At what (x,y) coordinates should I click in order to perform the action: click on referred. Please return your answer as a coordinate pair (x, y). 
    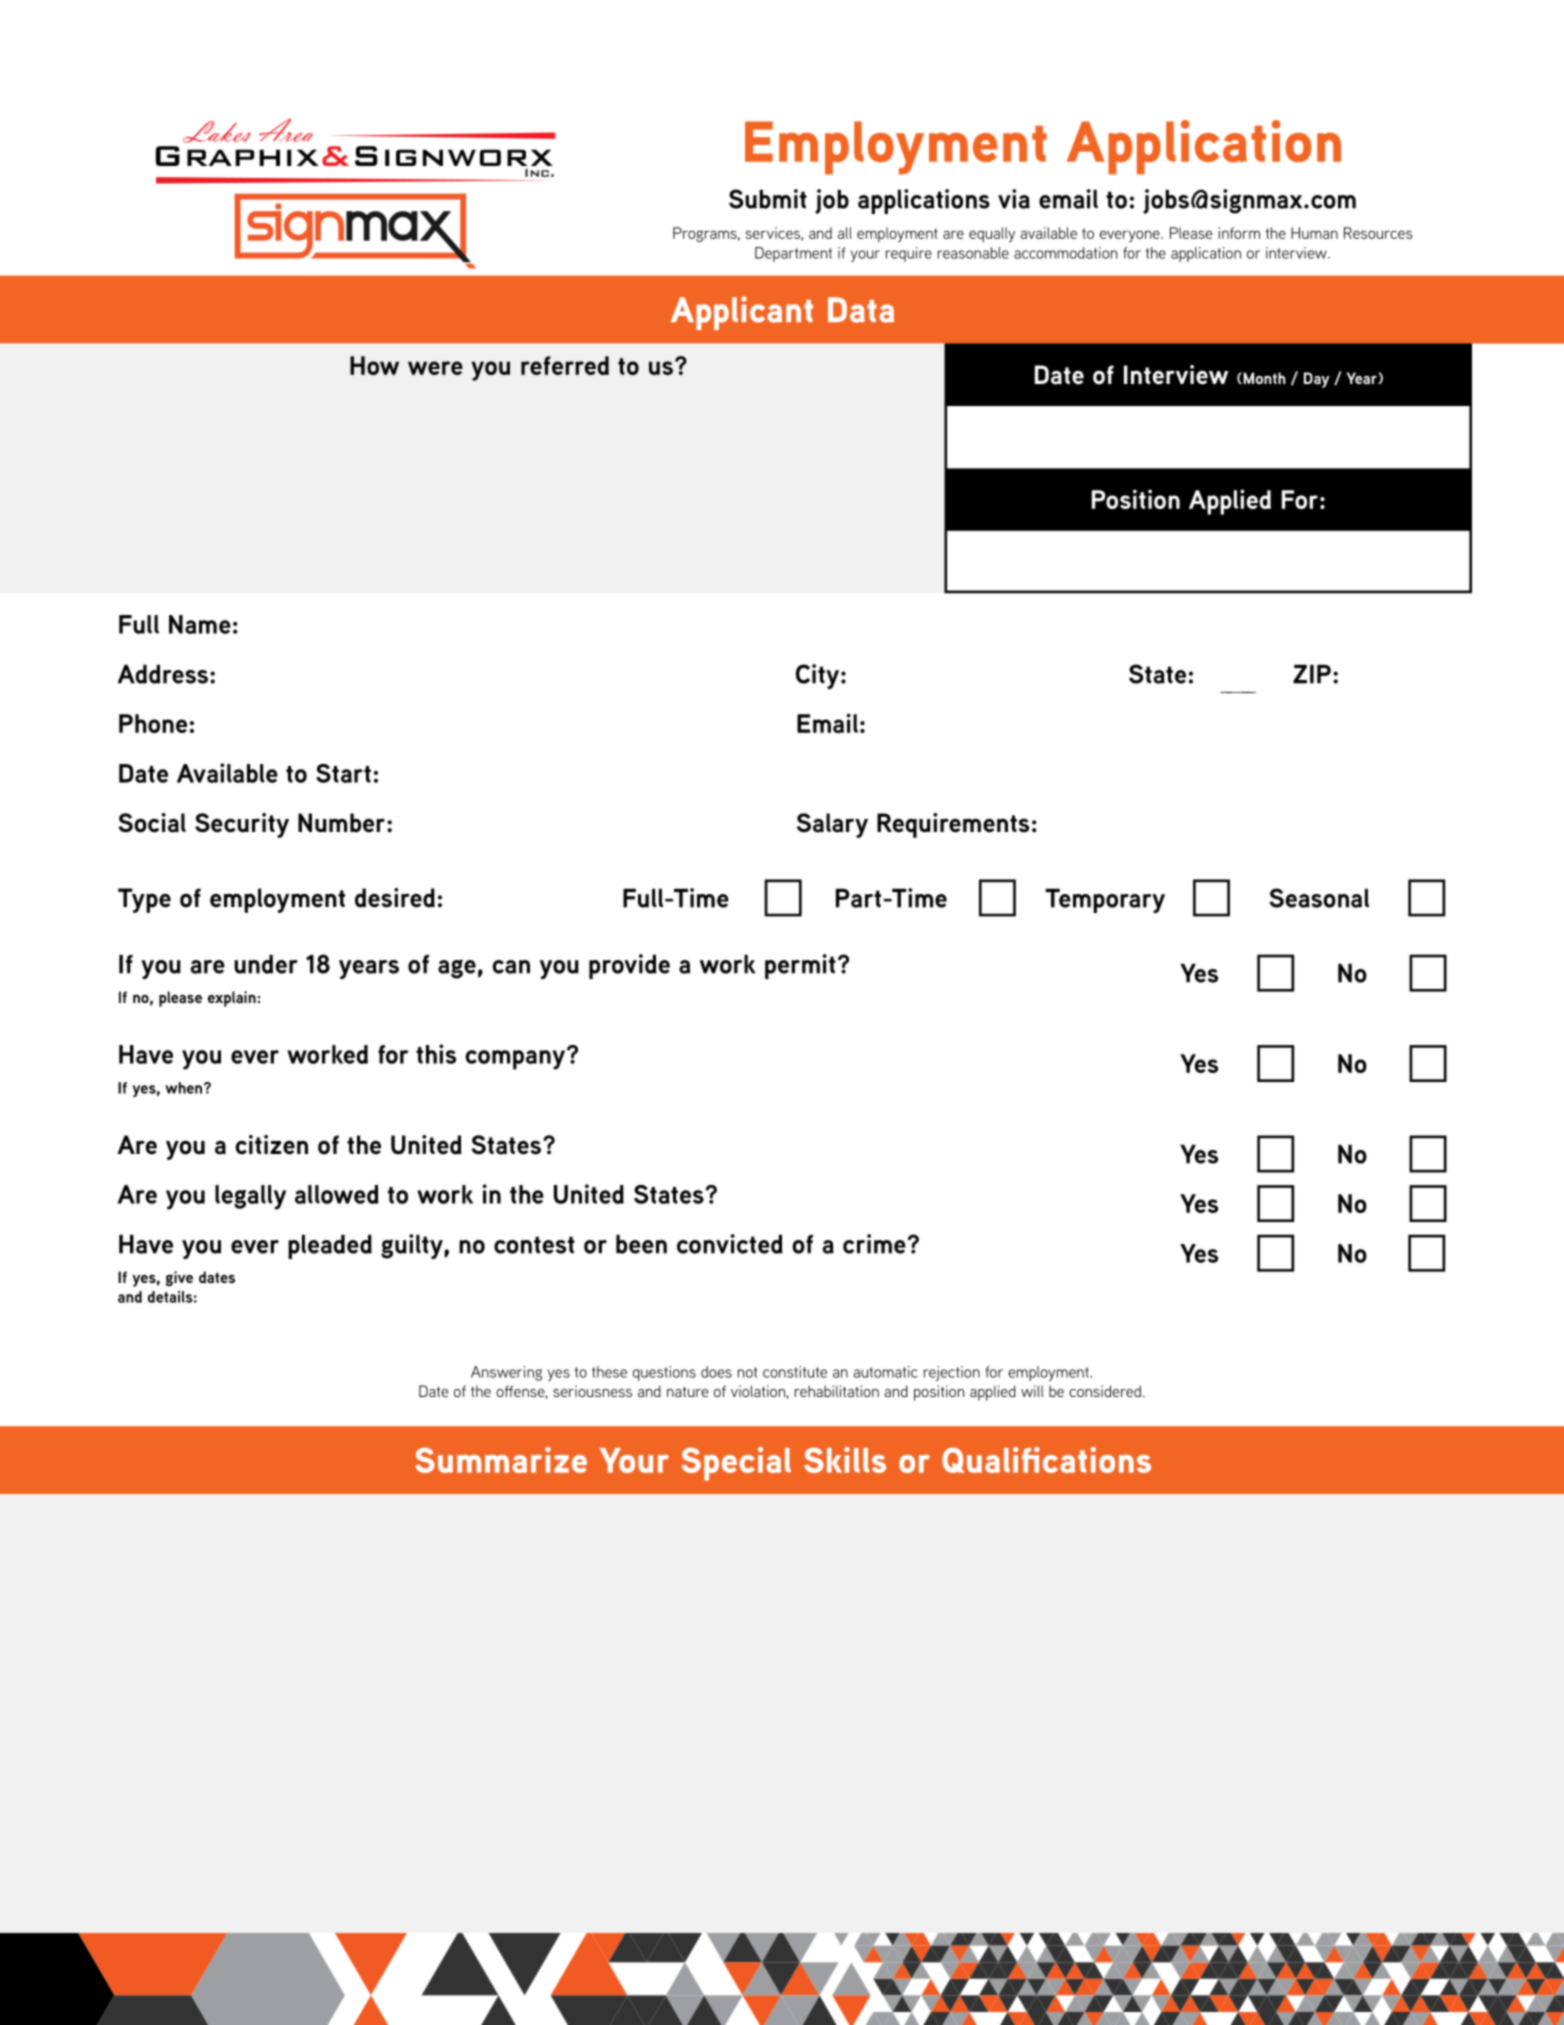
    Looking at the image, I should click on (565, 365).
